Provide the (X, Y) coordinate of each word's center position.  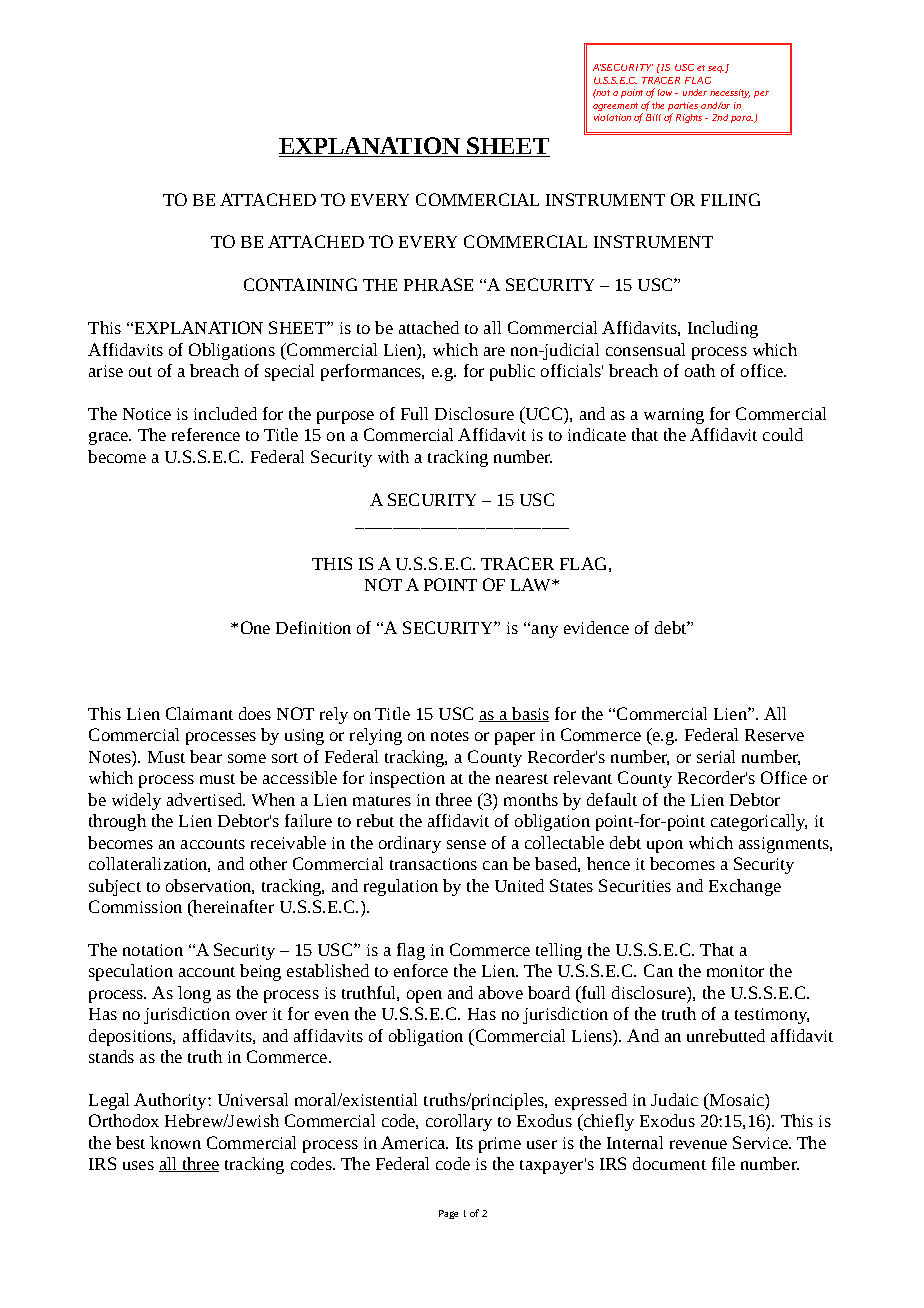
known (175, 1142)
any (545, 631)
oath (700, 370)
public (512, 372)
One (255, 627)
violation (612, 117)
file (723, 1163)
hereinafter (232, 908)
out (140, 372)
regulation (401, 887)
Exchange (745, 887)
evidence (596, 627)
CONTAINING (300, 284)
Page (448, 1214)
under (695, 92)
